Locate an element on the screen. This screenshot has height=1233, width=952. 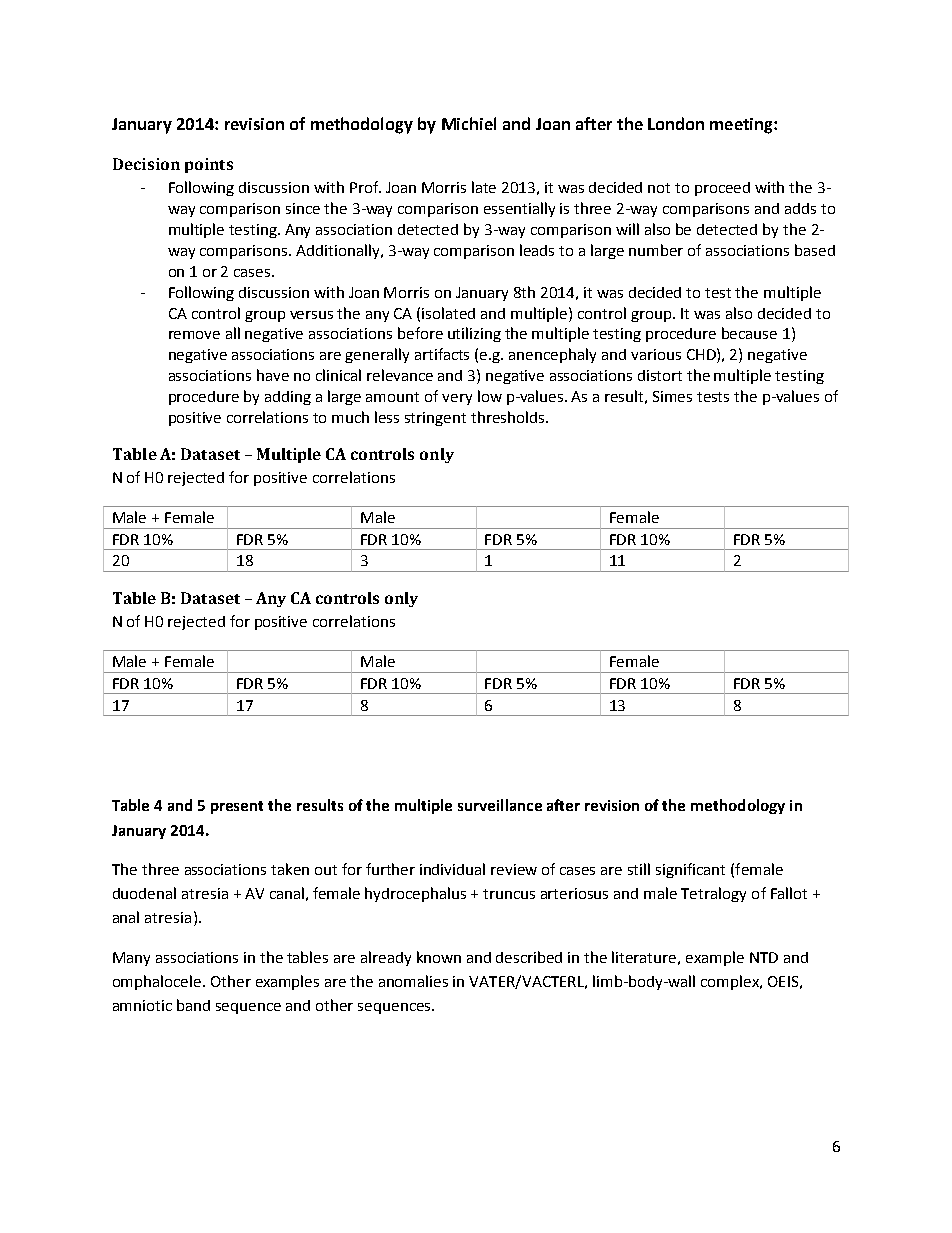
stringent is located at coordinates (435, 419).
